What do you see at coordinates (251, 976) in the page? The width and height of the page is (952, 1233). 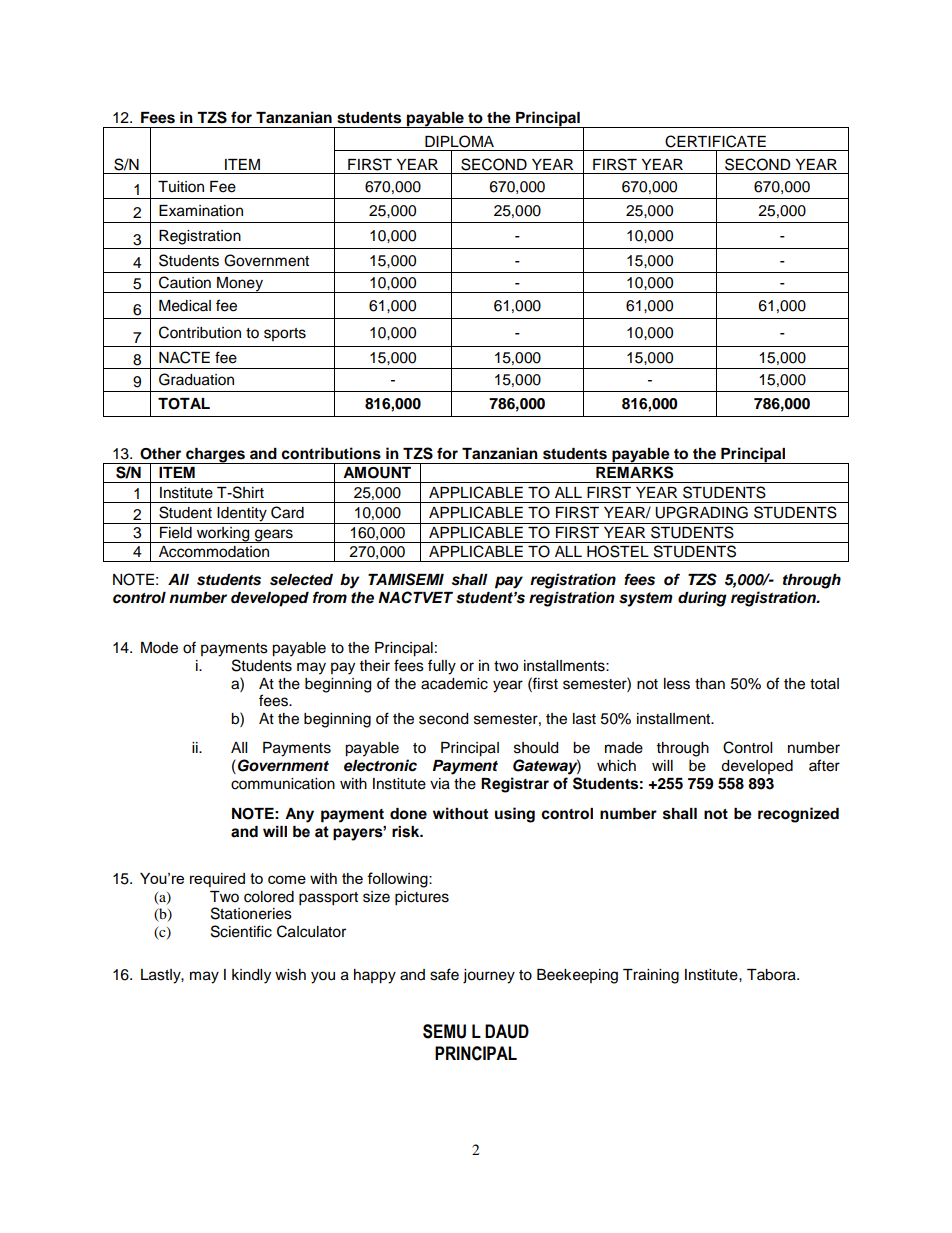 I see `kindly` at bounding box center [251, 976].
